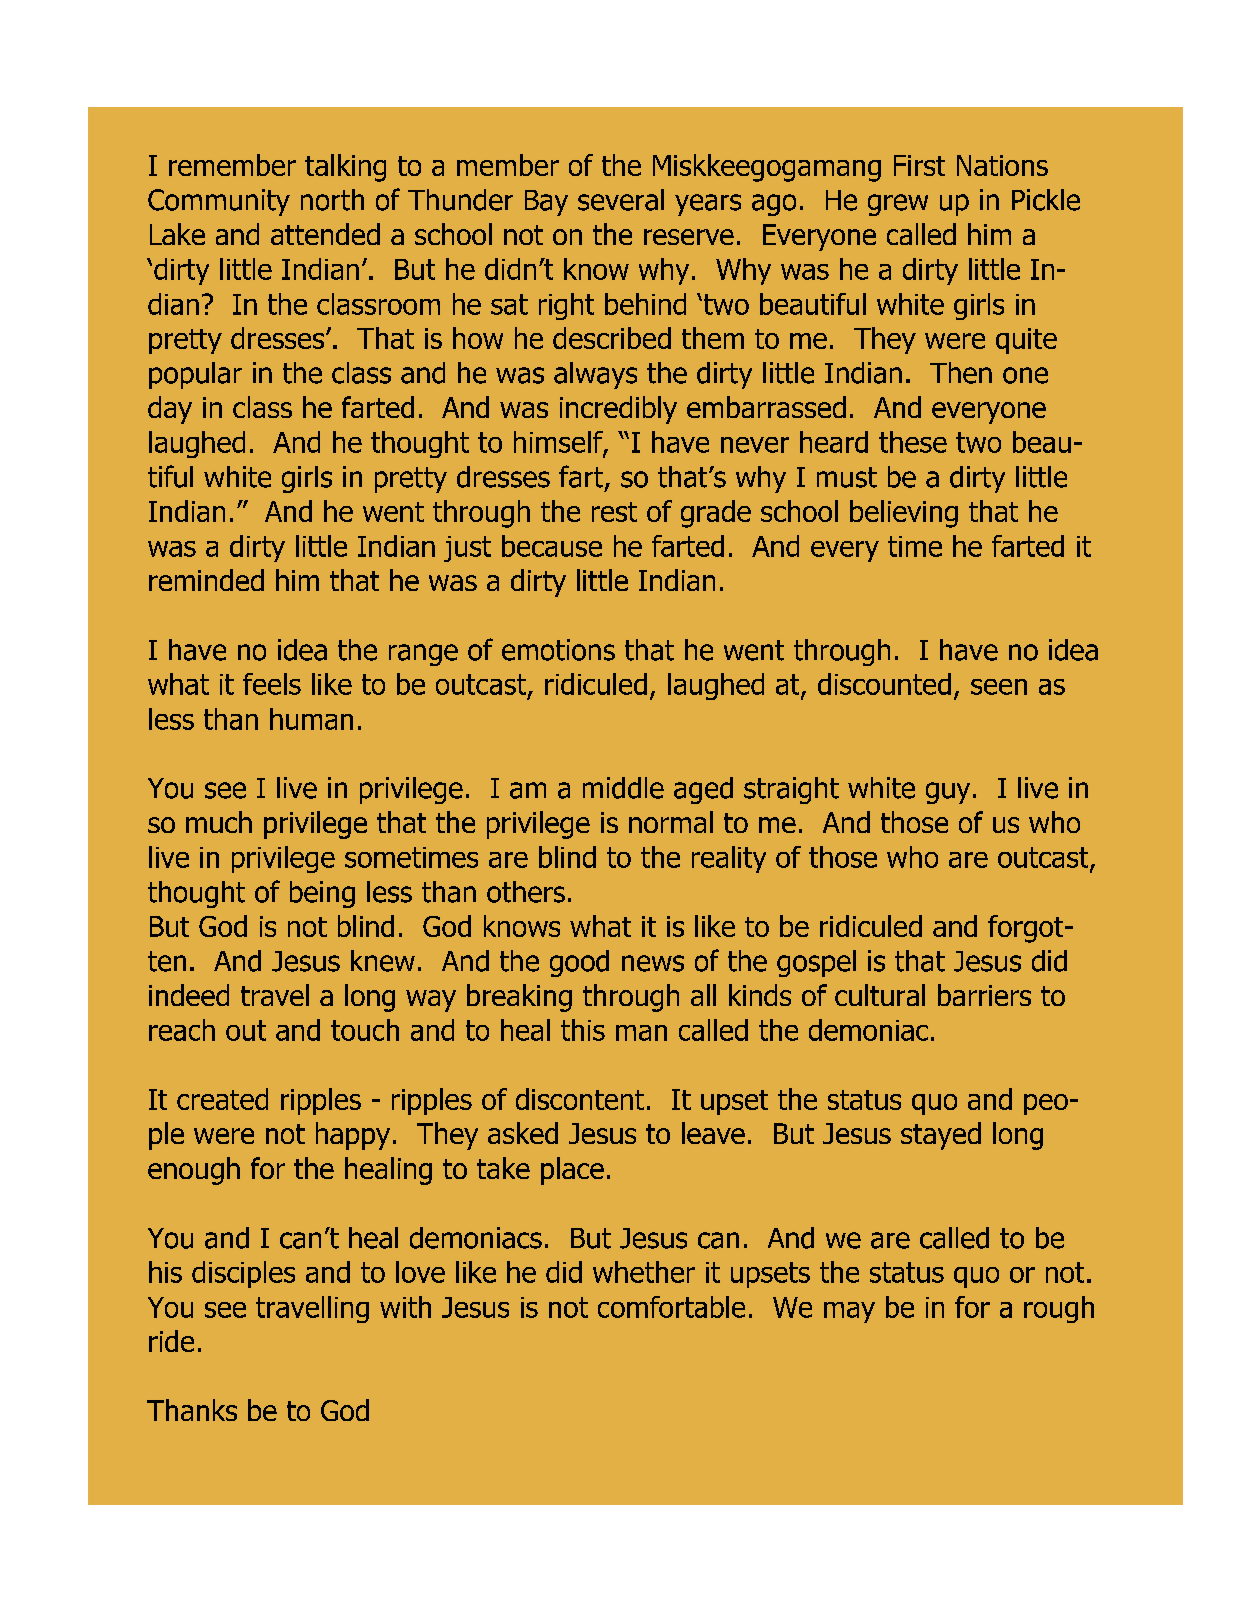 The image size is (1253, 1621). What do you see at coordinates (948, 793) in the document?
I see `guy` at bounding box center [948, 793].
